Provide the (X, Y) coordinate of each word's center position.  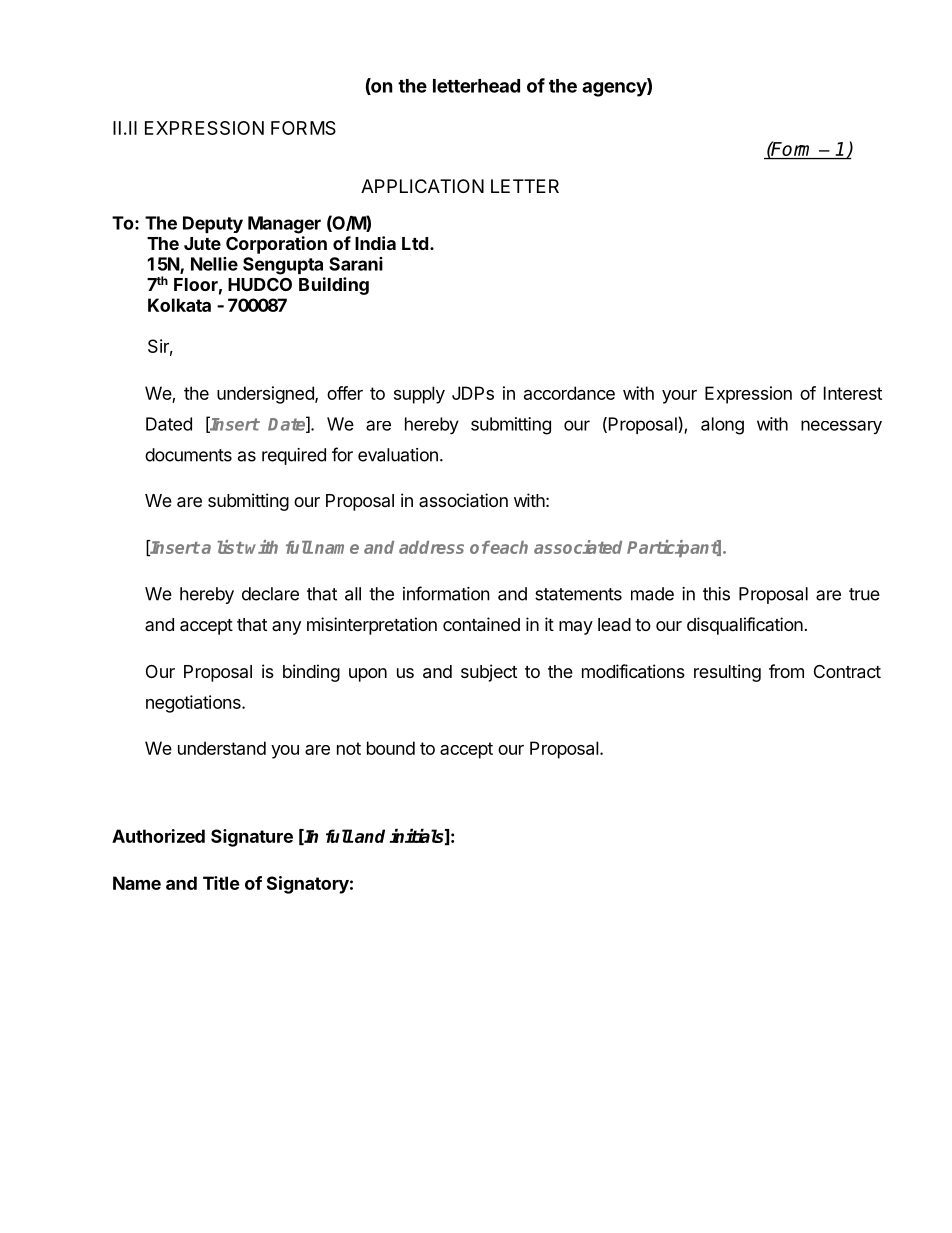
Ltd (415, 243)
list (231, 547)
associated (578, 547)
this (716, 594)
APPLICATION (422, 186)
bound (391, 748)
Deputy (213, 224)
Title (221, 883)
